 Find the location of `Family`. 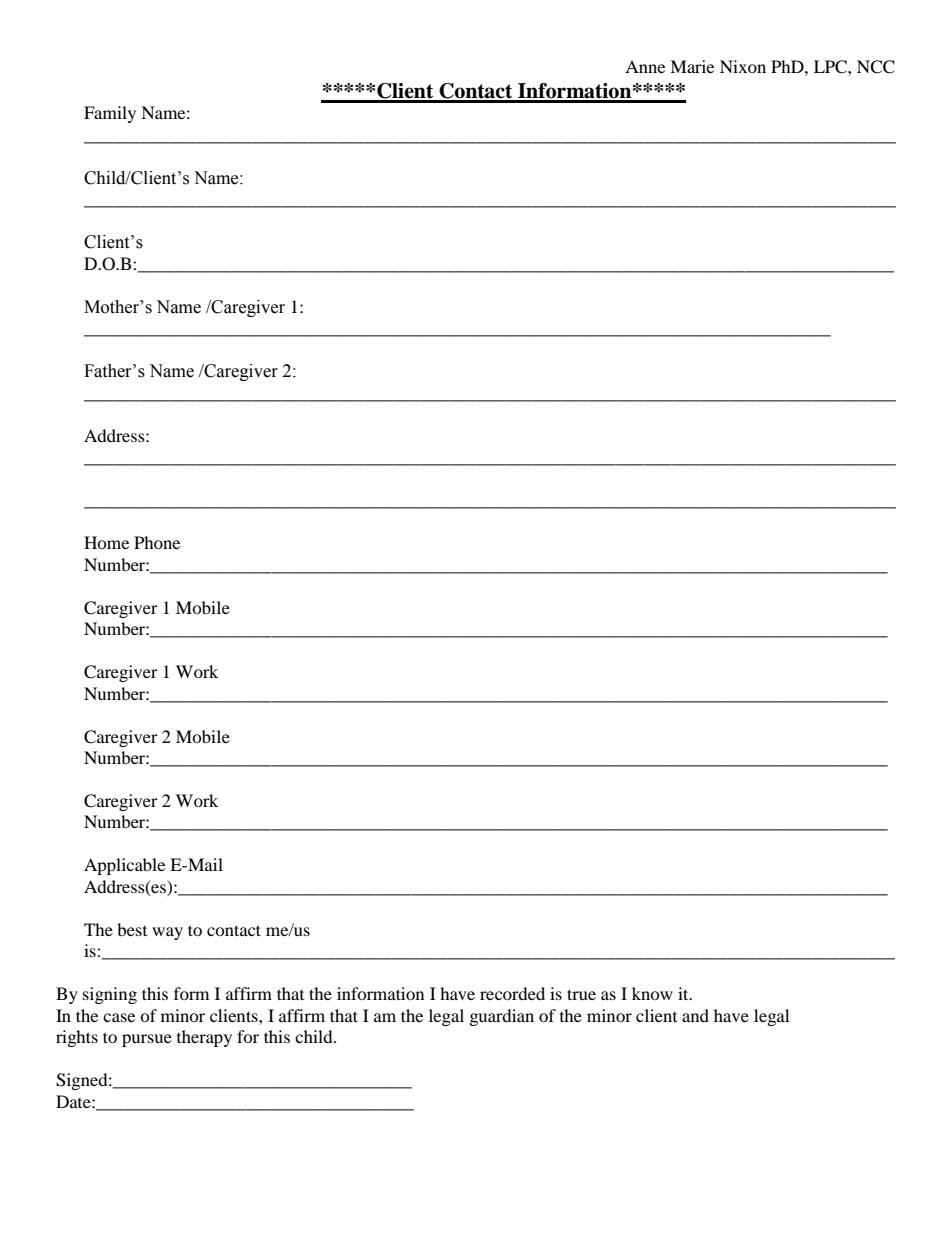

Family is located at coordinates (110, 114).
